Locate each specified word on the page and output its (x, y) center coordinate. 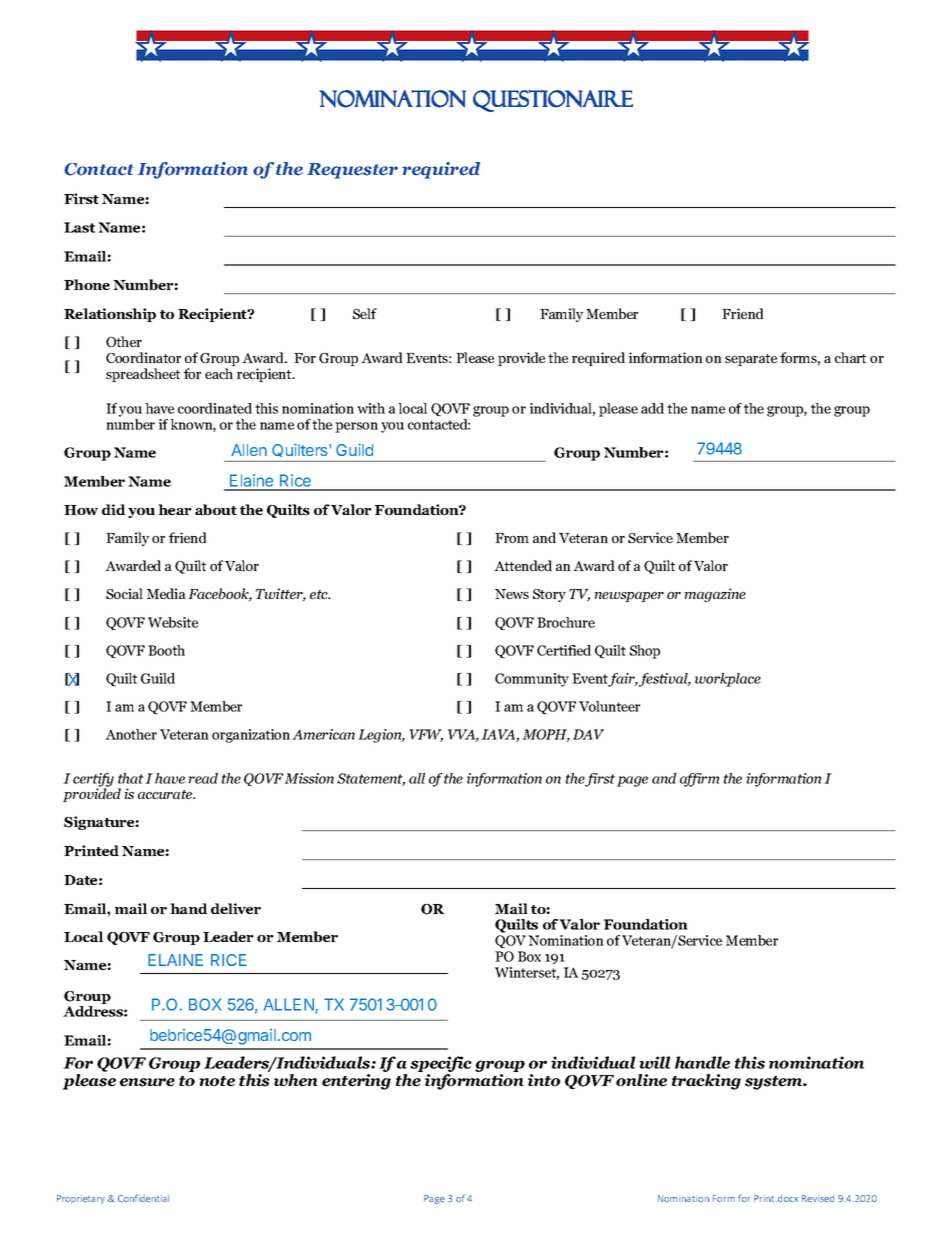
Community (532, 680)
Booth (166, 650)
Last (79, 227)
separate (751, 360)
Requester (352, 171)
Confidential (143, 1198)
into (544, 1080)
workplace (728, 680)
